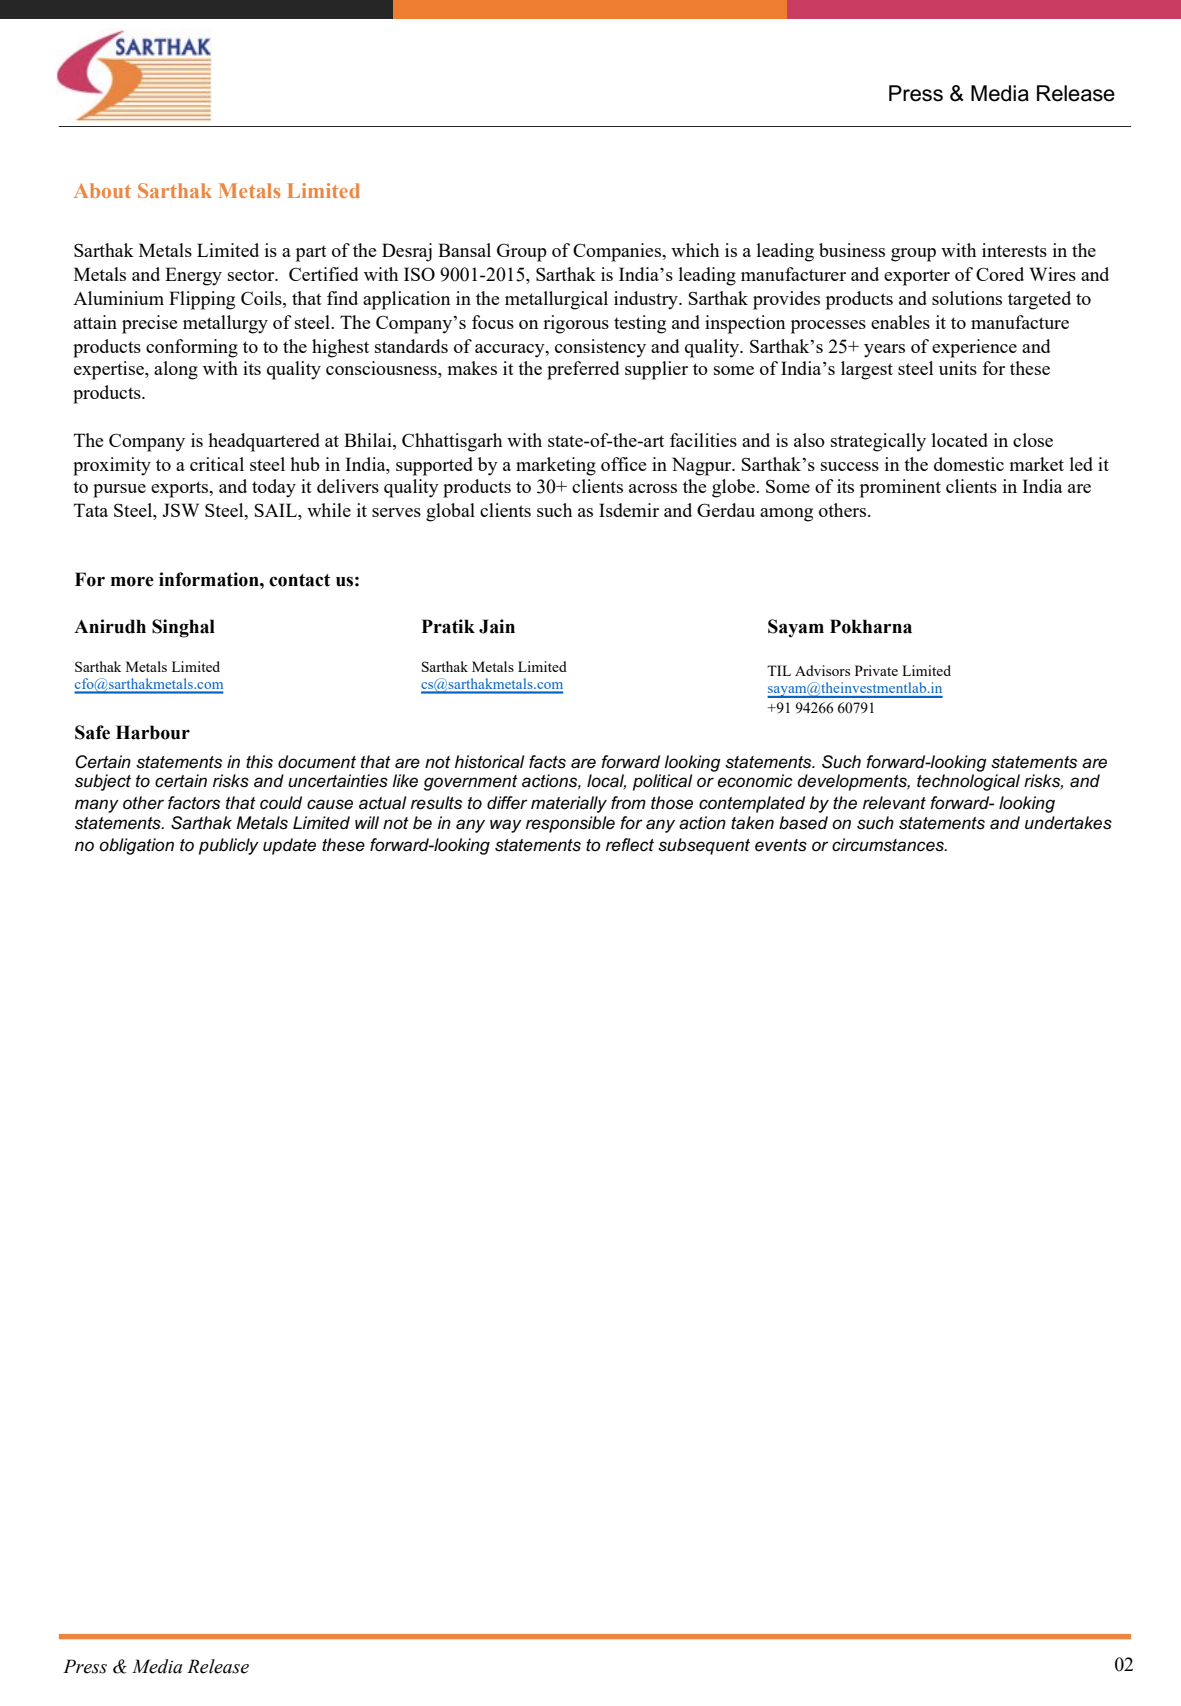 This page has width=1181, height=1706. What do you see at coordinates (900, 488) in the page?
I see `prominent` at bounding box center [900, 488].
